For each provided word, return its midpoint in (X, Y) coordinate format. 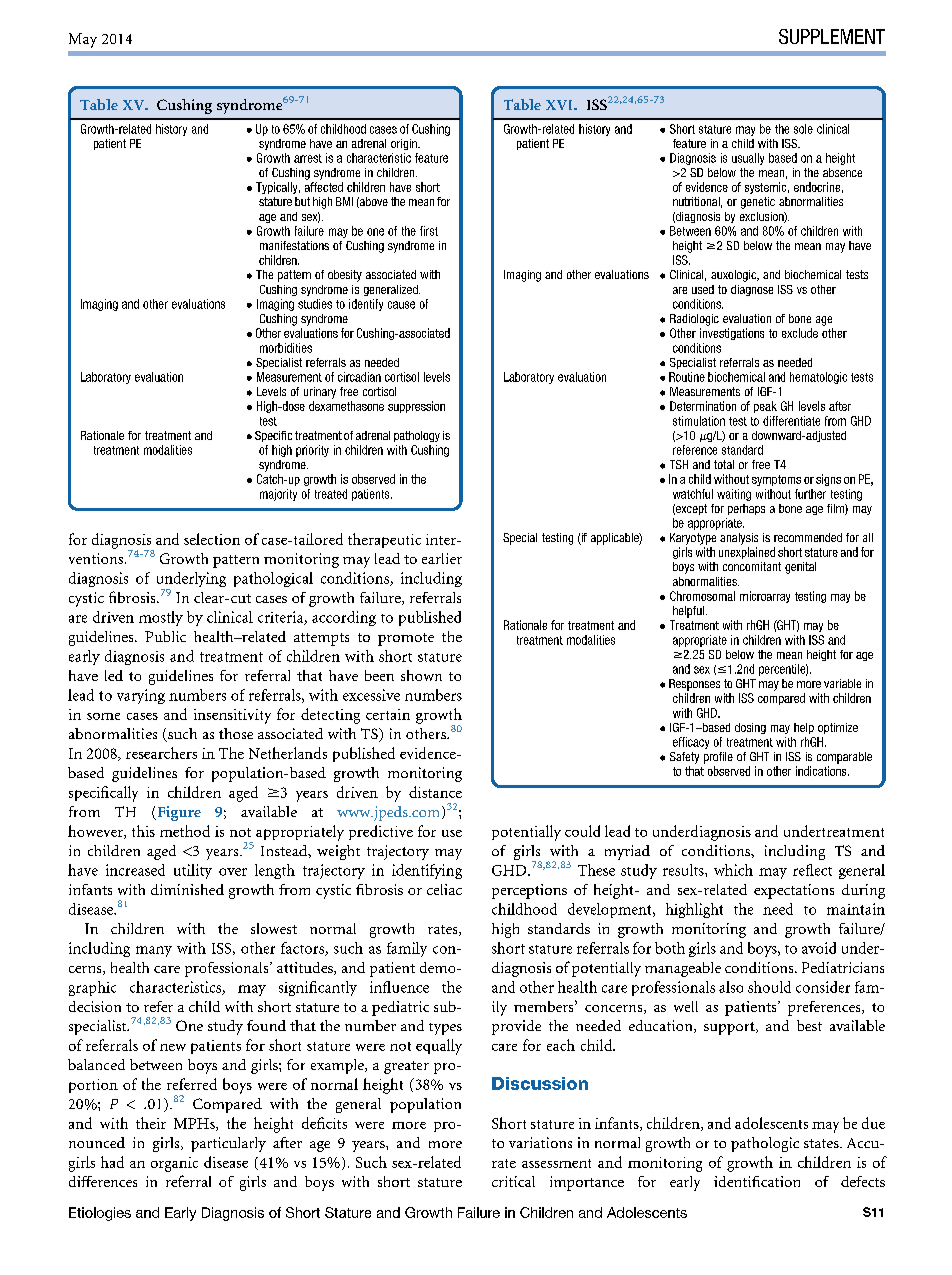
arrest (308, 158)
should (769, 987)
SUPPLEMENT (832, 36)
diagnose (752, 290)
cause (401, 305)
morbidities (286, 348)
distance (435, 792)
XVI (560, 105)
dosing (750, 728)
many (154, 951)
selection (212, 539)
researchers (161, 753)
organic (174, 1164)
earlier (442, 558)
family (407, 949)
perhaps (746, 509)
